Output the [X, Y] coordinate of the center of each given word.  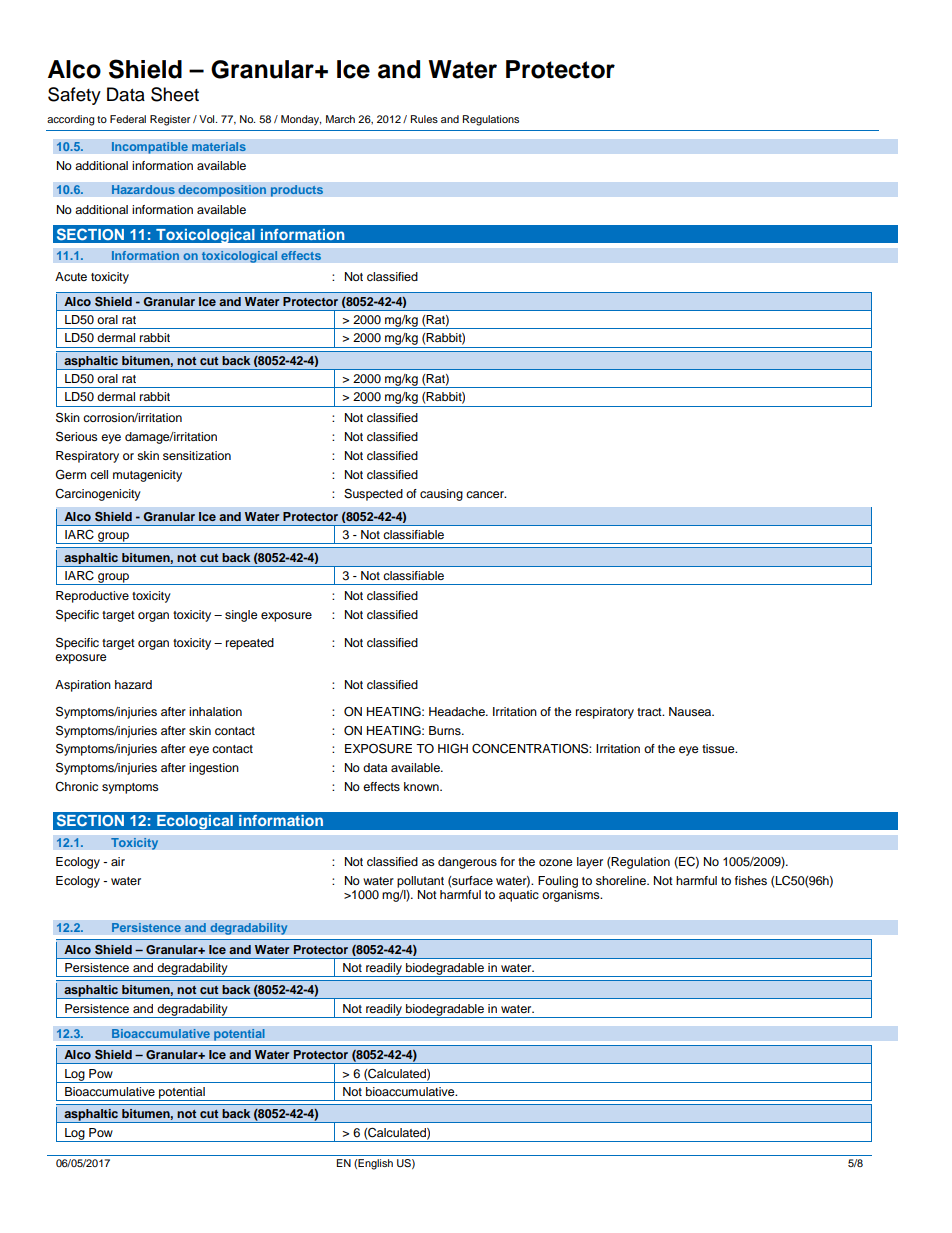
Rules [424, 119]
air [118, 861]
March [340, 119]
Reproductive [92, 597]
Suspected [373, 495]
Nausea [691, 711]
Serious [77, 436]
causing [441, 495]
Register [170, 120]
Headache [458, 711]
